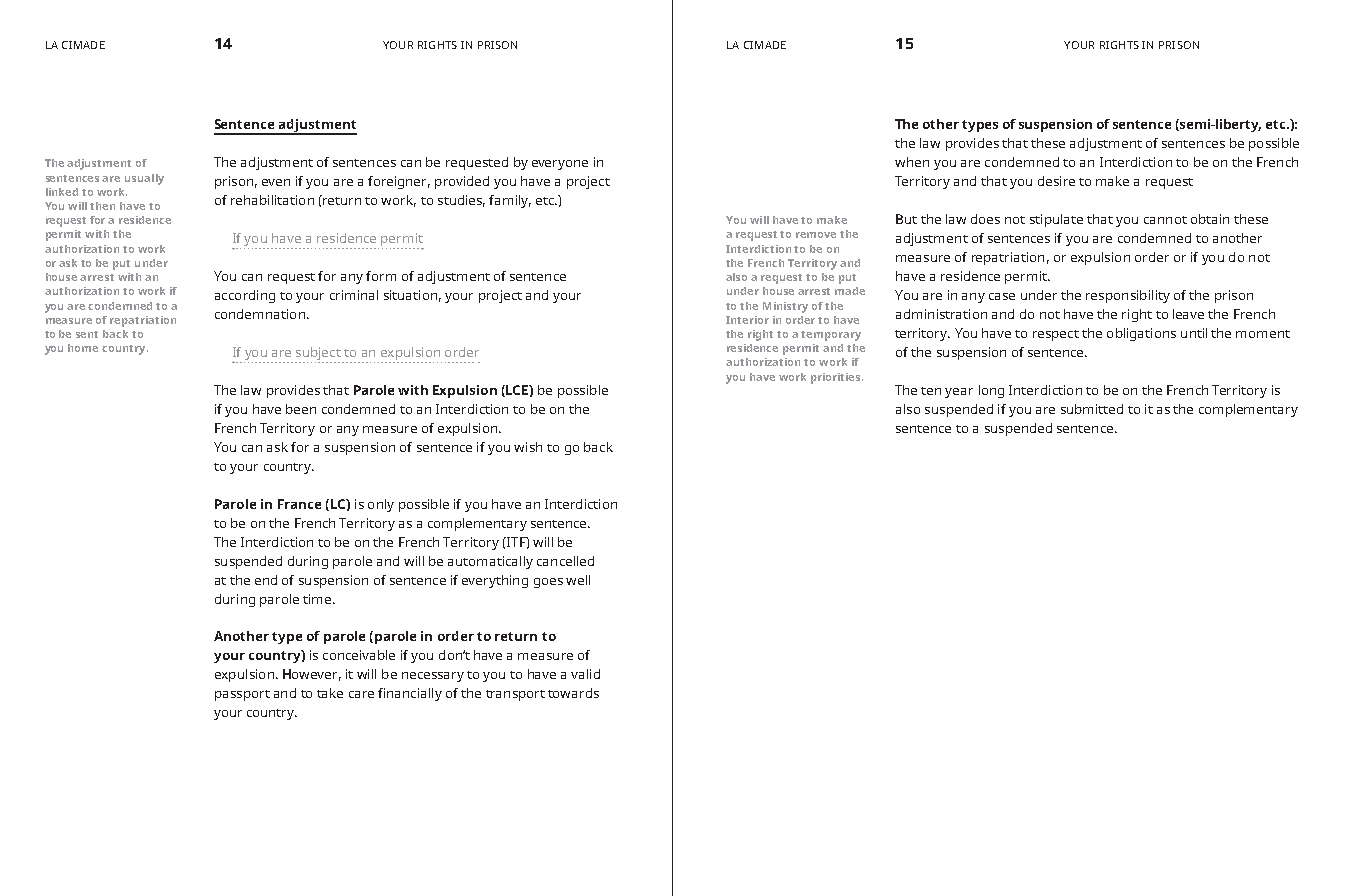  Describe the element at coordinates (242, 695) in the document. I see `passport` at that location.
